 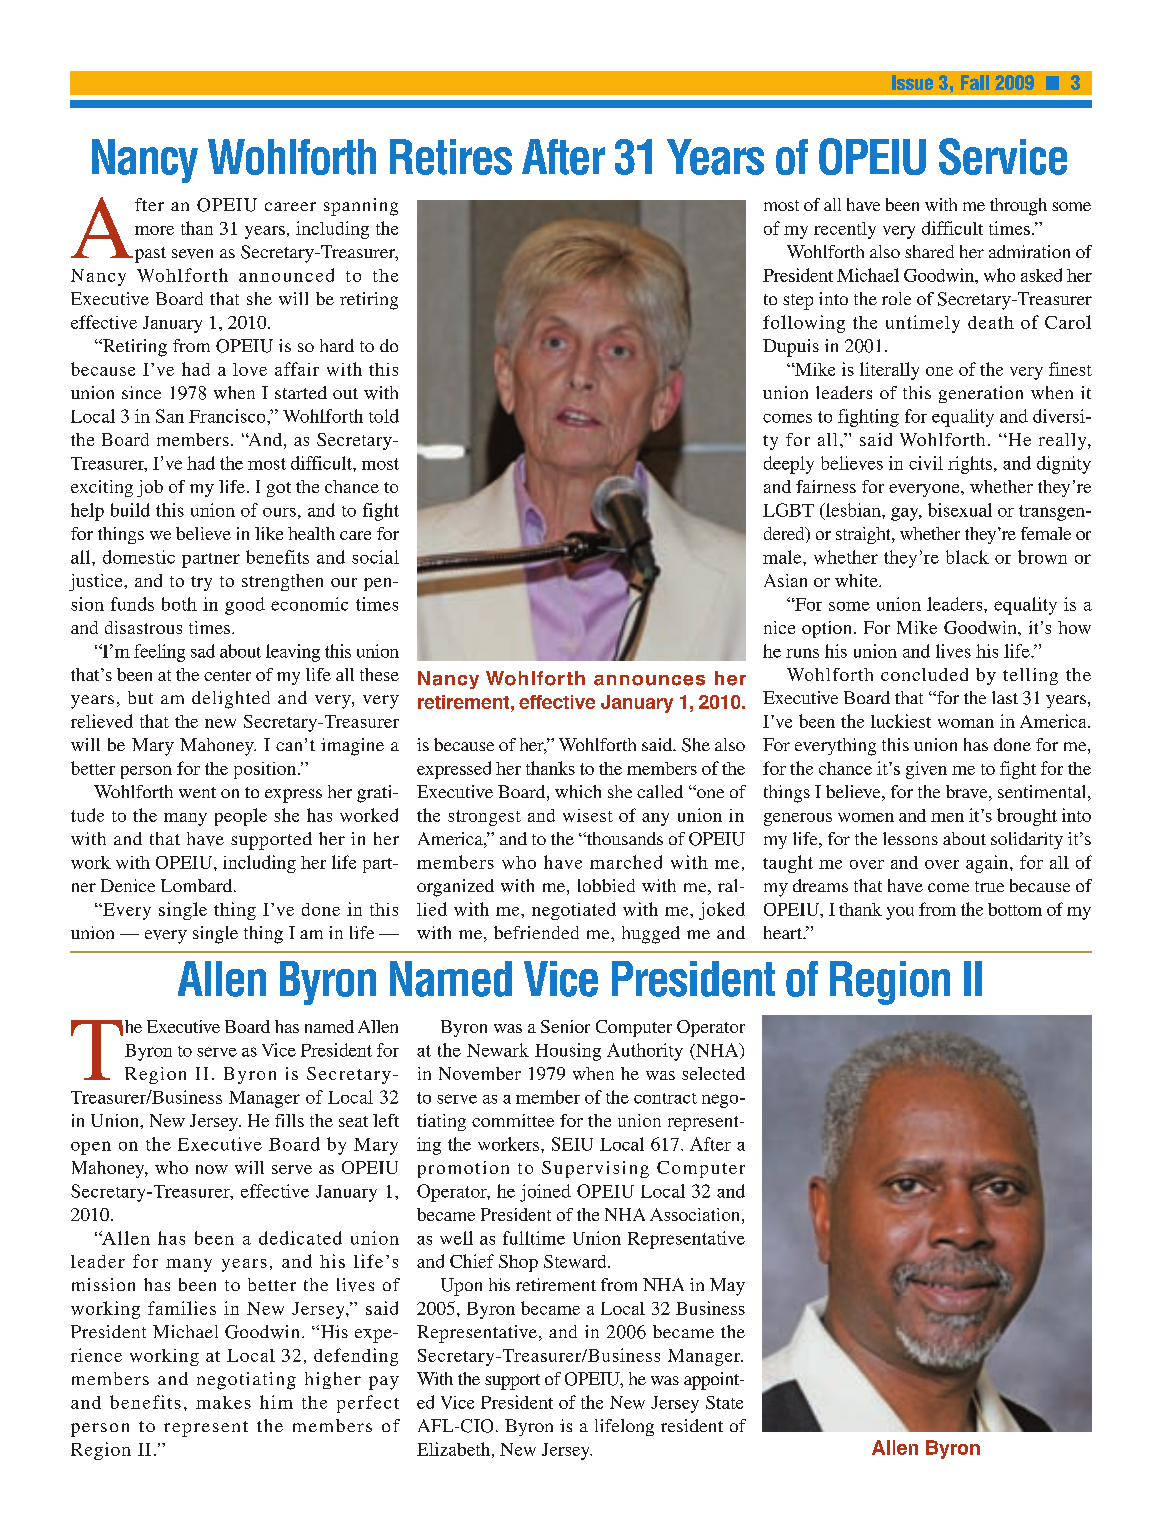 I want to click on May, so click(x=727, y=1287).
